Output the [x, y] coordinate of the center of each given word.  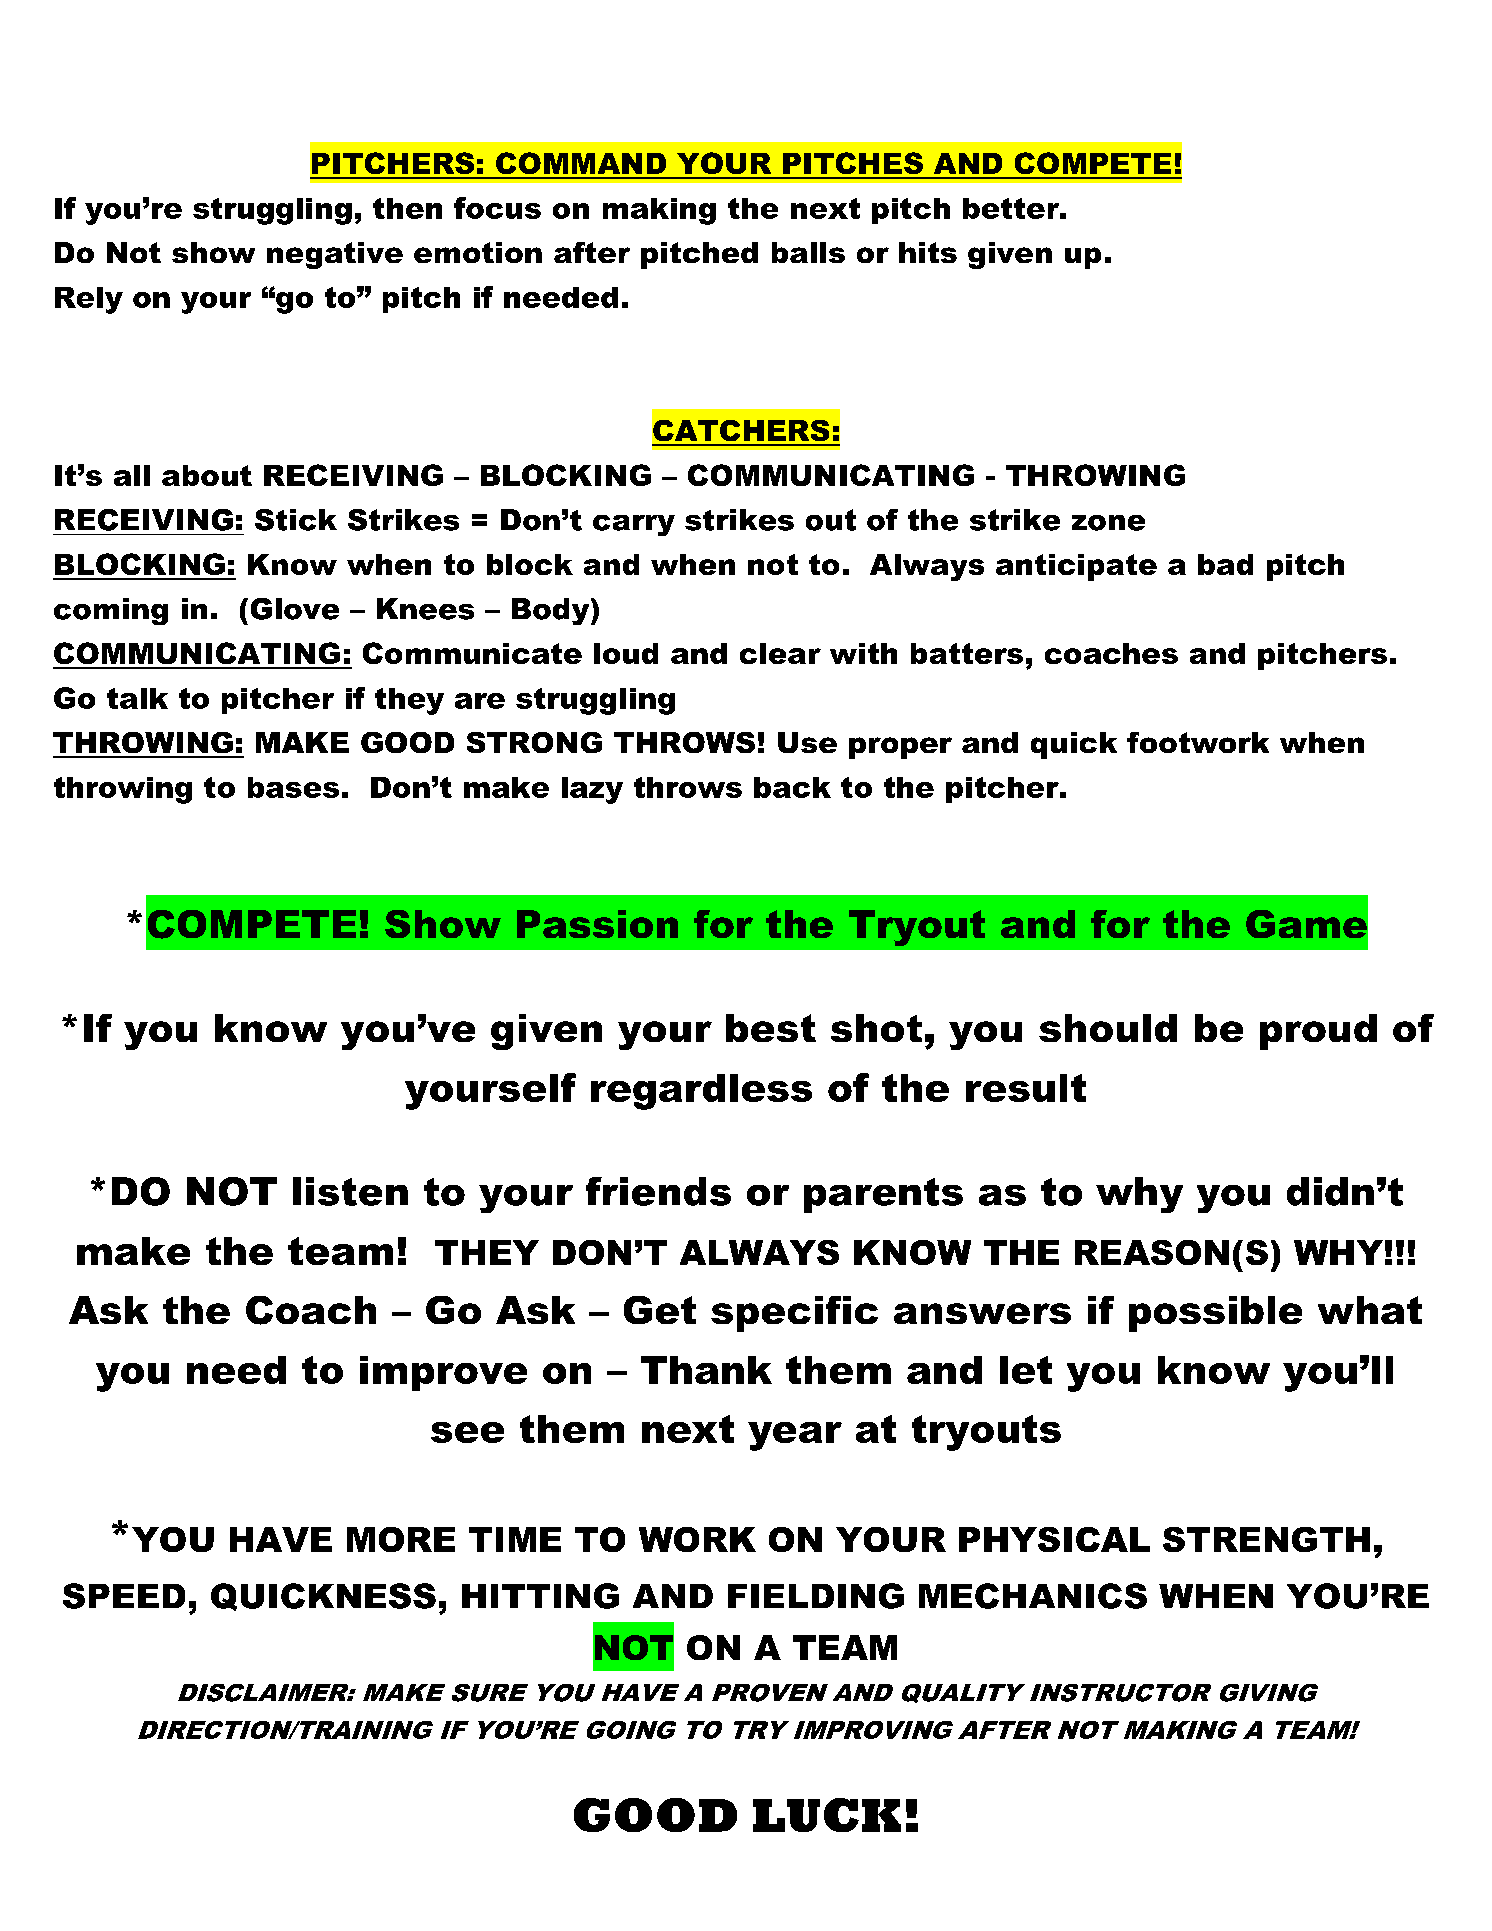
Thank [706, 1370]
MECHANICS [1033, 1596]
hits [928, 252]
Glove [295, 609]
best [771, 1028]
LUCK [827, 1815]
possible [1215, 1314]
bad [1225, 564]
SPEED [124, 1596]
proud [1318, 1032]
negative [335, 255]
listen [350, 1191]
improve [443, 1373]
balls [808, 252]
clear [780, 653]
